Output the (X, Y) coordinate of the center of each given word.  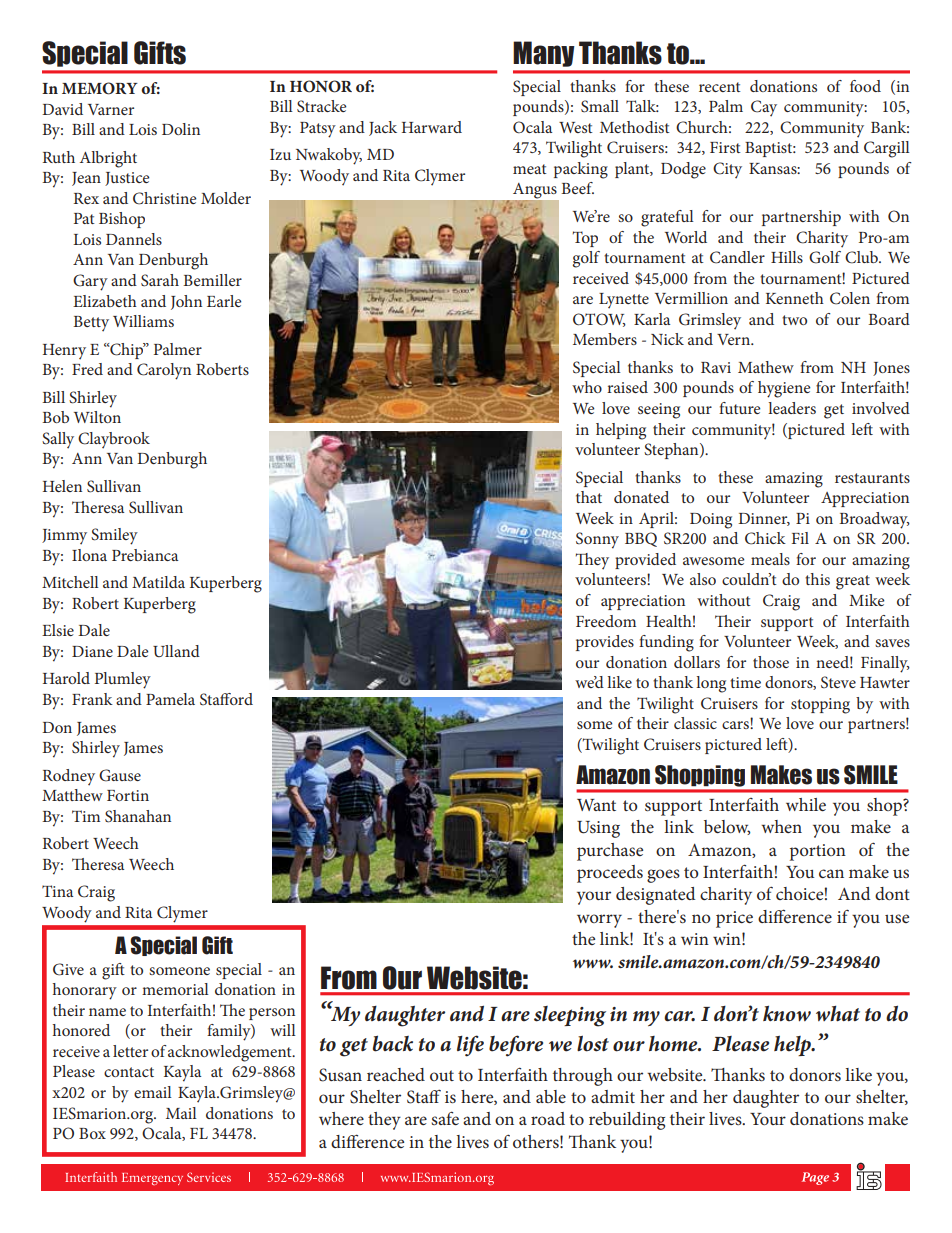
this (817, 579)
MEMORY (100, 88)
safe (445, 1118)
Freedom (606, 621)
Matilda (158, 582)
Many (544, 54)
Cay (764, 108)
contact (129, 1072)
